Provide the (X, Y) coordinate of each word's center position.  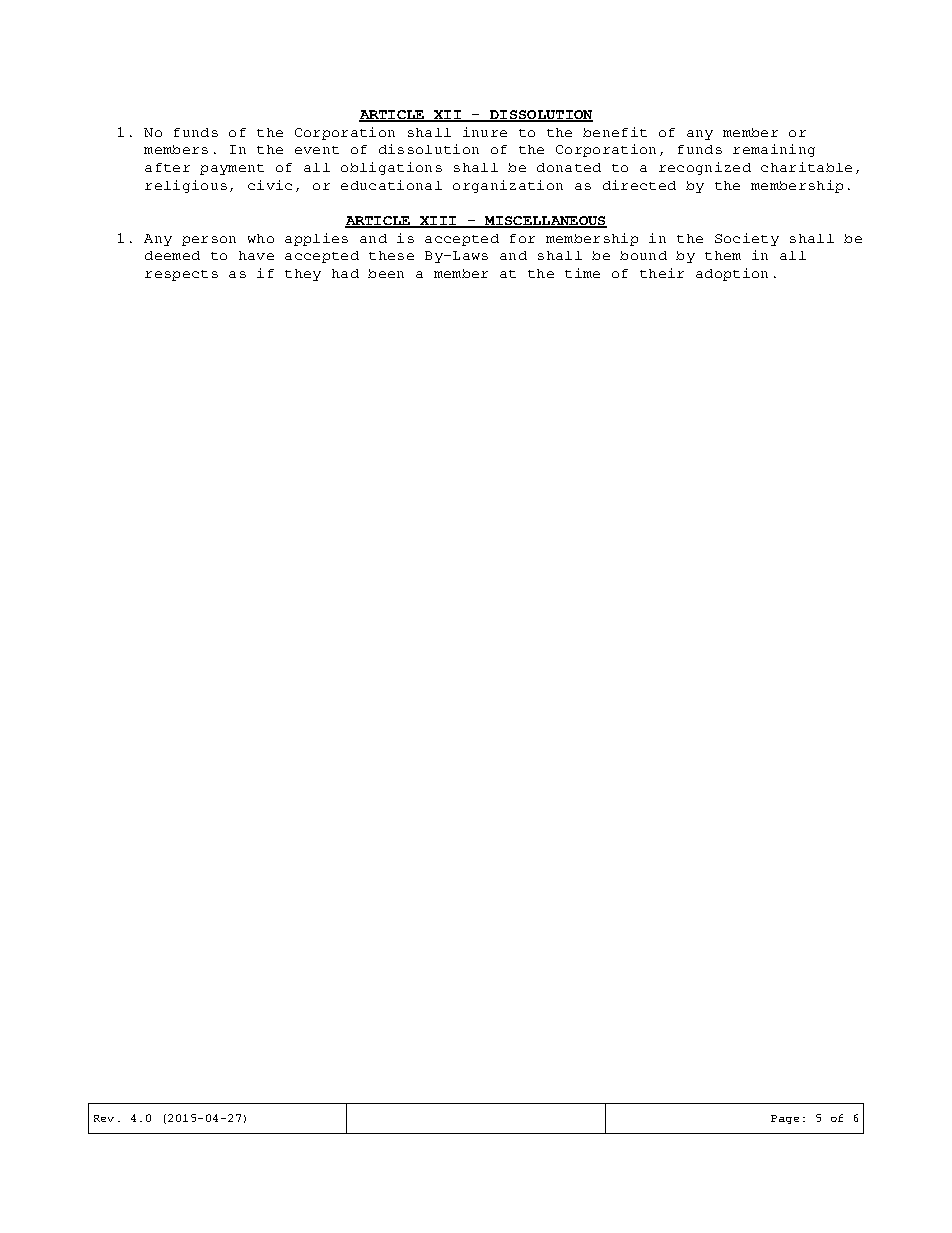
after (167, 167)
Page (785, 1119)
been (386, 273)
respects (181, 275)
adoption (732, 274)
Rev (104, 1118)
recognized (705, 168)
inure (485, 132)
